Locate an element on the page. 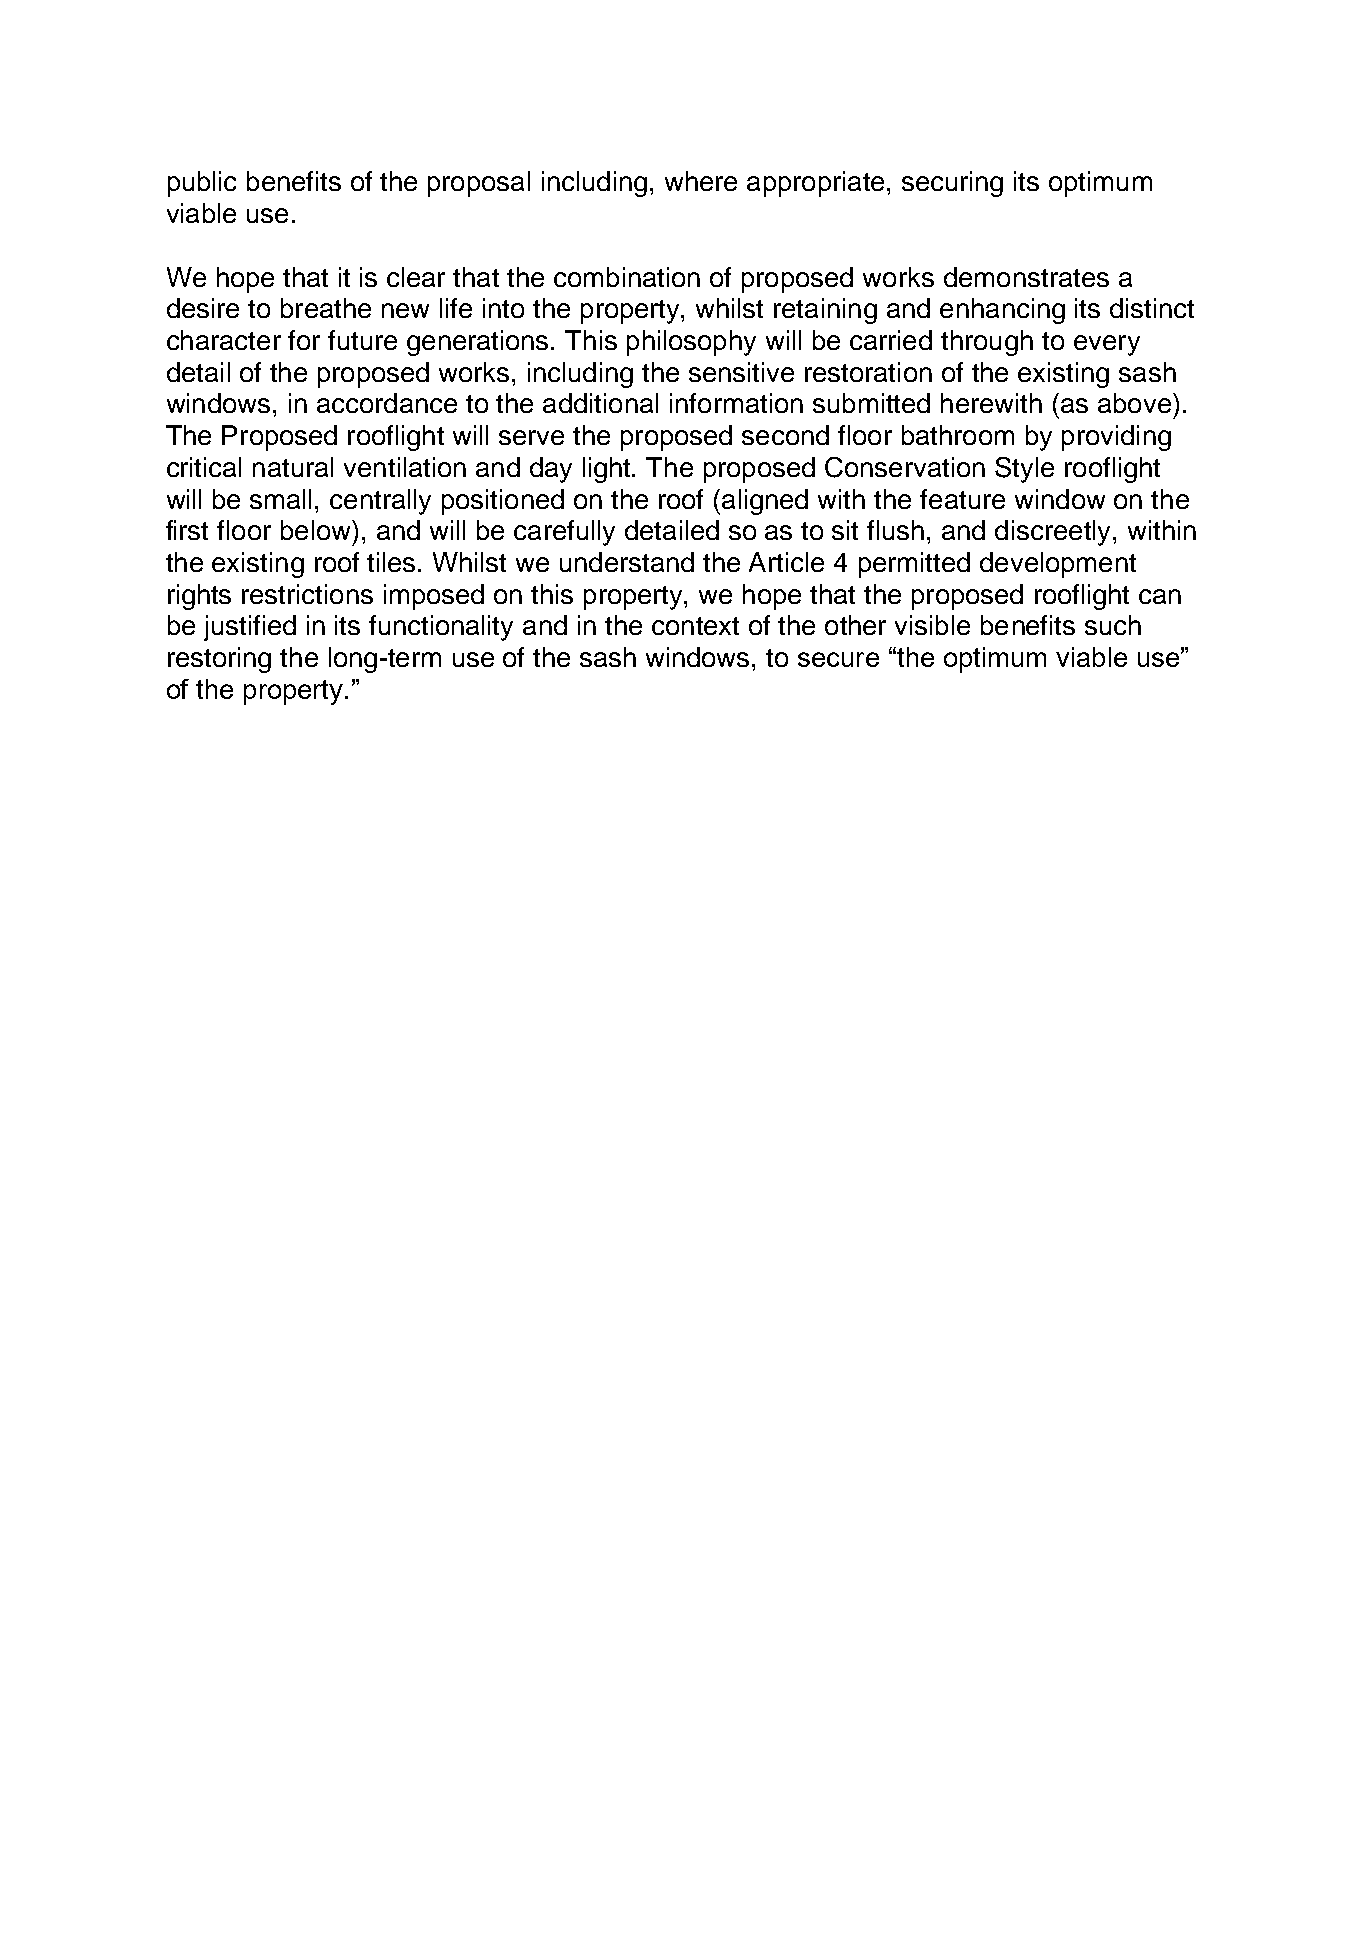 Image resolution: width=1368 pixels, height=1935 pixels. where is located at coordinates (701, 181).
